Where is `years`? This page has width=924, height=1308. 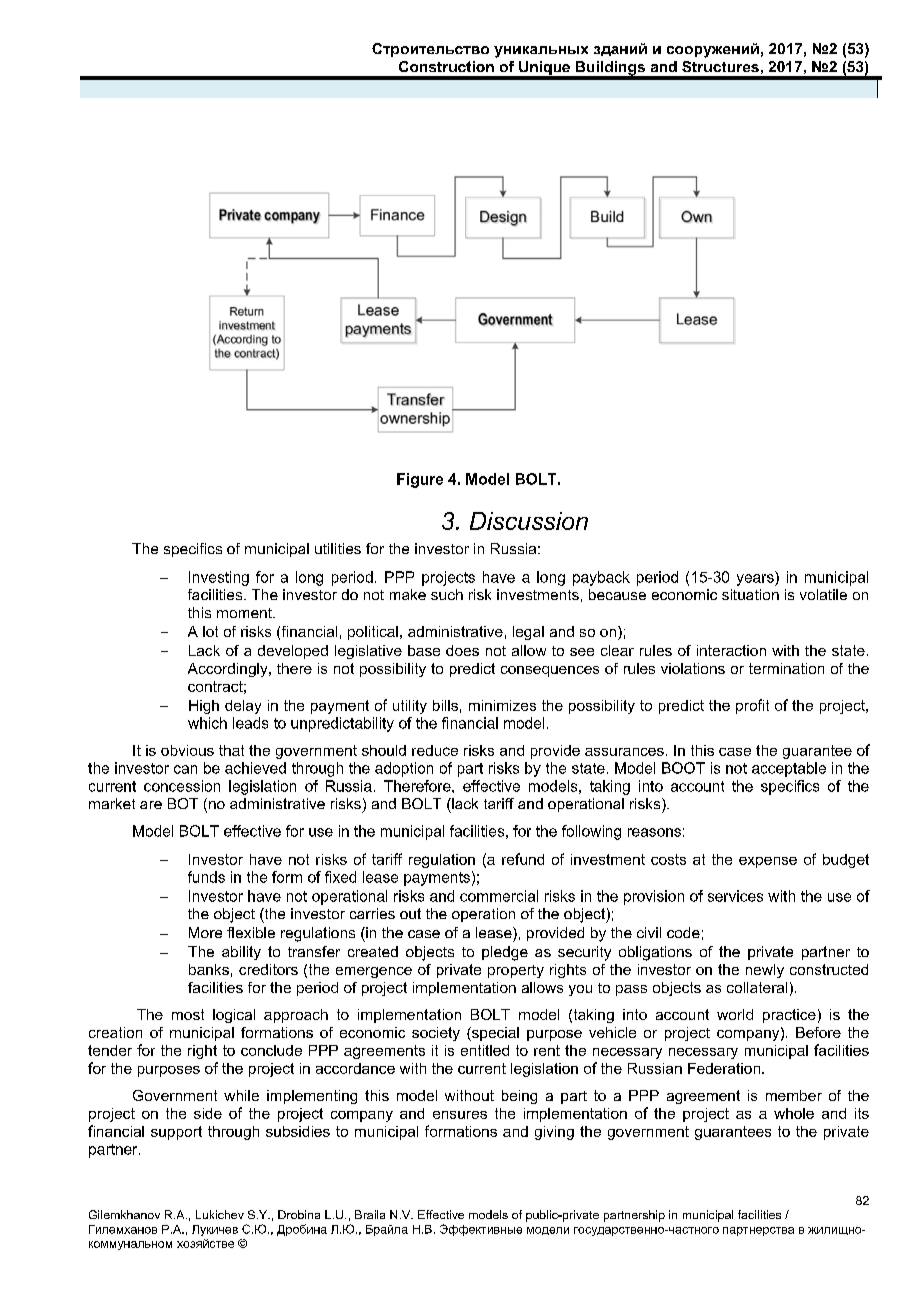 years is located at coordinates (756, 580).
